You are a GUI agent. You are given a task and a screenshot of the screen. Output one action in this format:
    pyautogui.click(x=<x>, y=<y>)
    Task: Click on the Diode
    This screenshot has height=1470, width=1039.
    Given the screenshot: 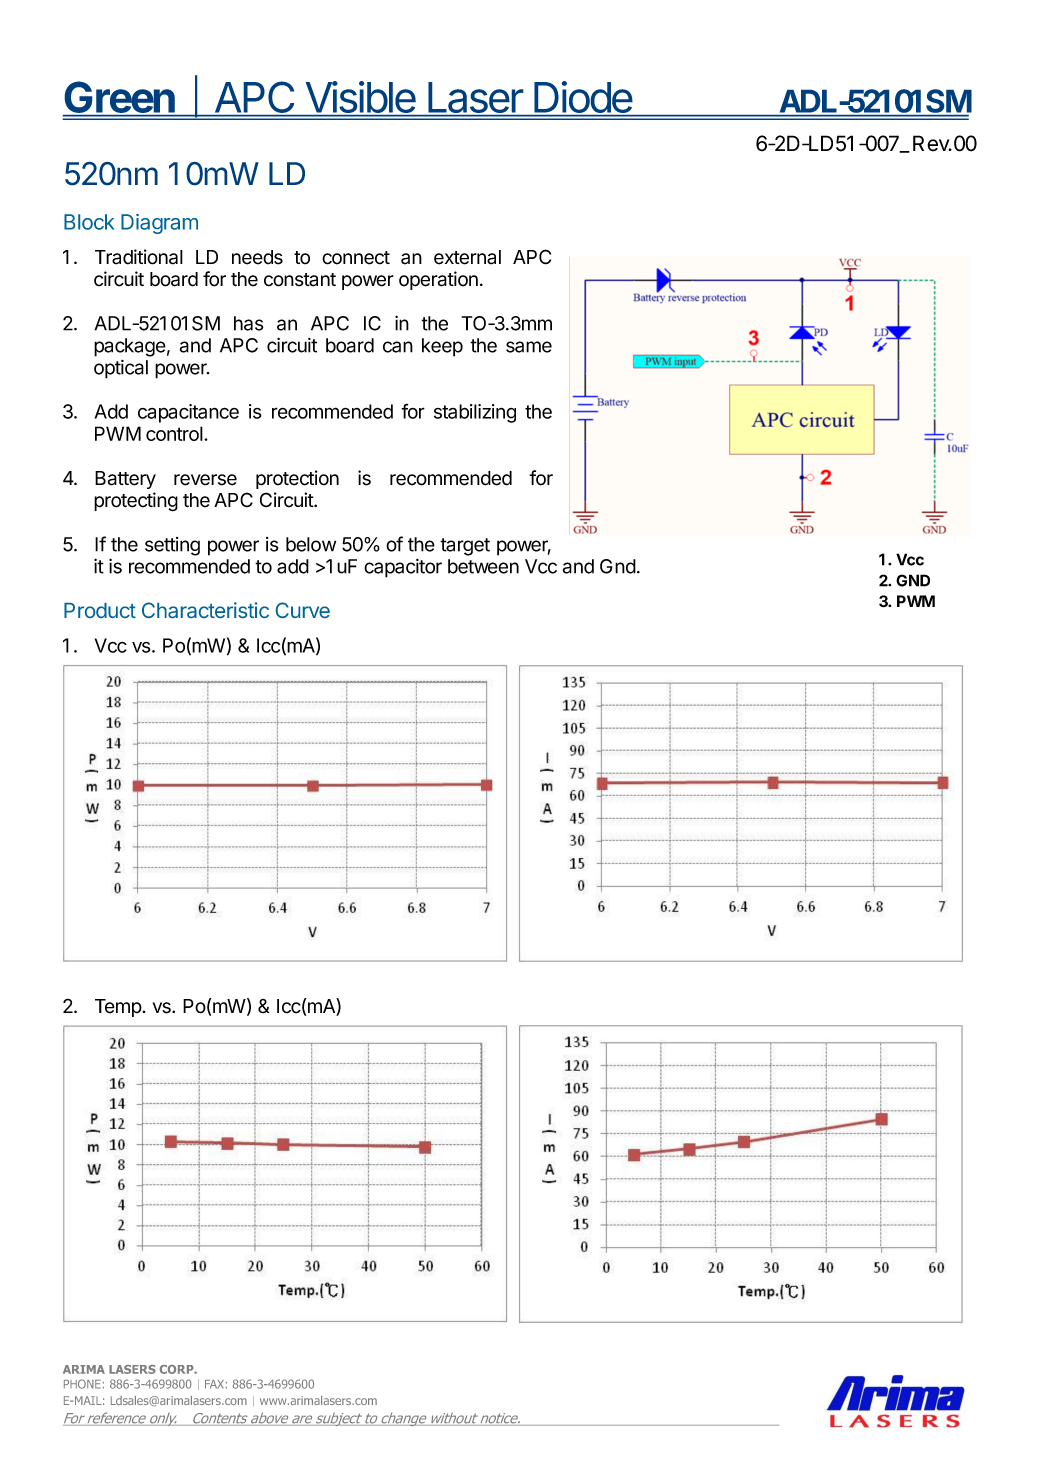 What is the action you would take?
    pyautogui.click(x=583, y=98)
